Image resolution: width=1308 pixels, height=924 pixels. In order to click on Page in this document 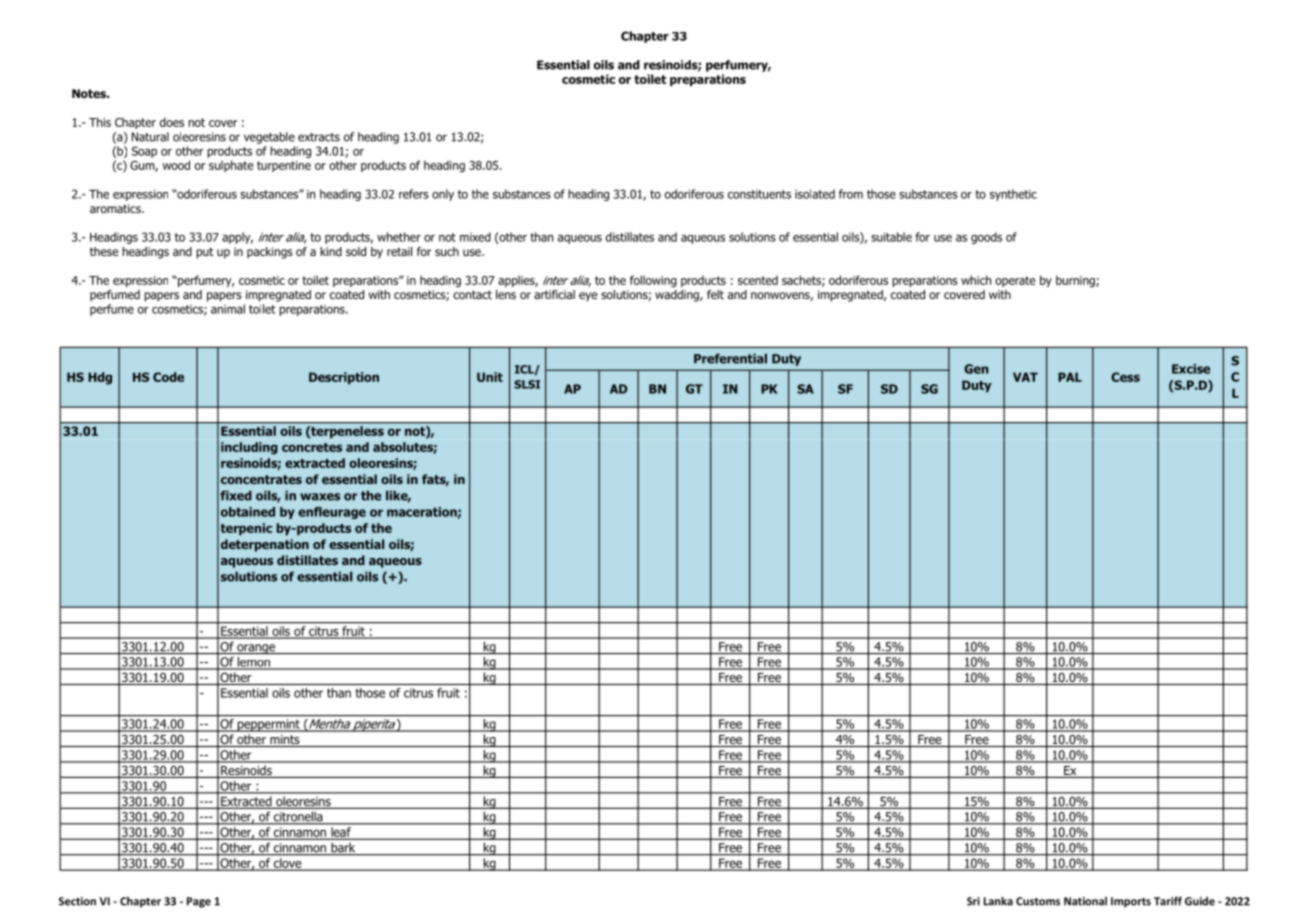, I will do `click(199, 902)`.
